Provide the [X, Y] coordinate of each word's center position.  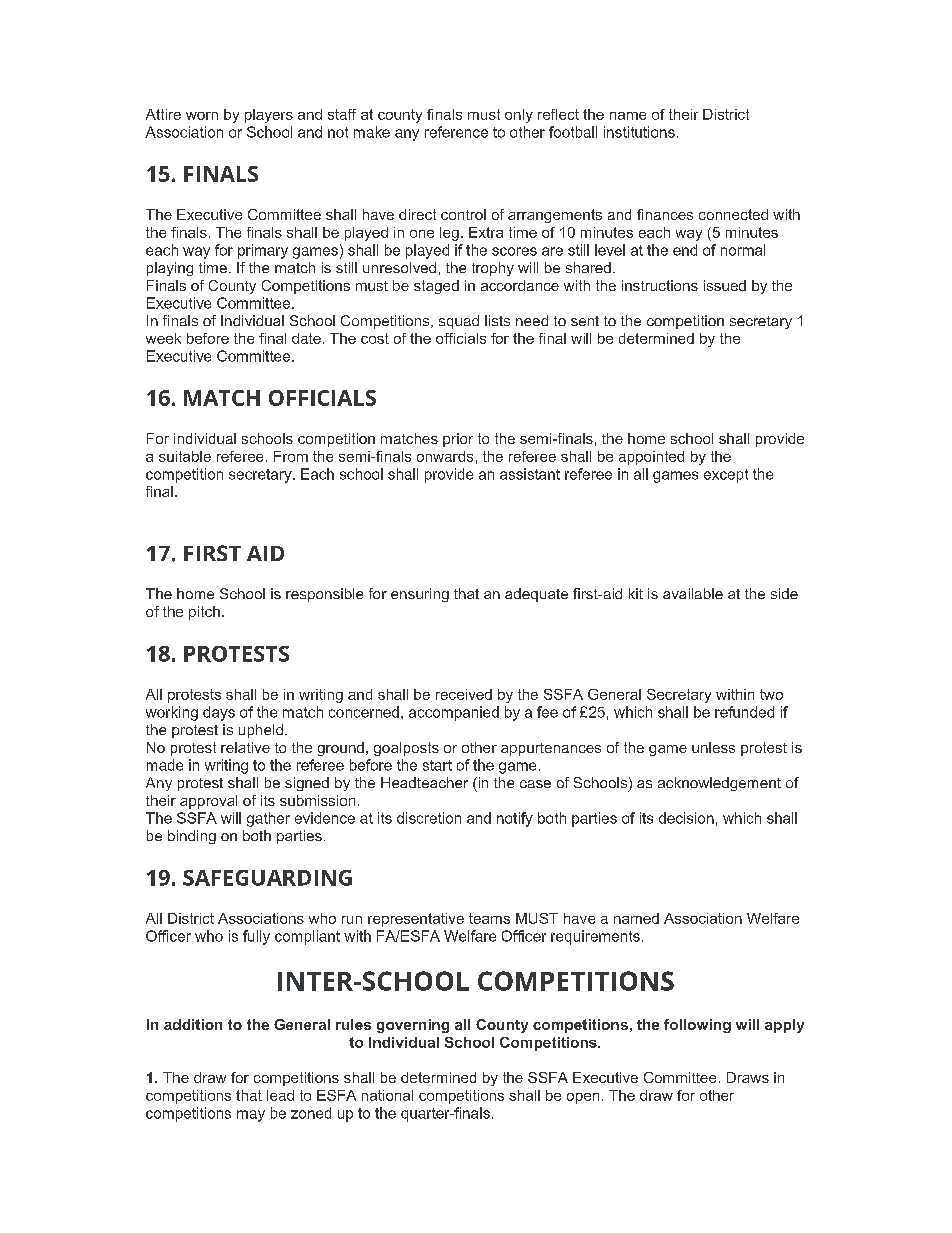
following [697, 1026]
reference [456, 132]
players [269, 116]
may [251, 1116]
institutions [639, 132]
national [387, 1095]
